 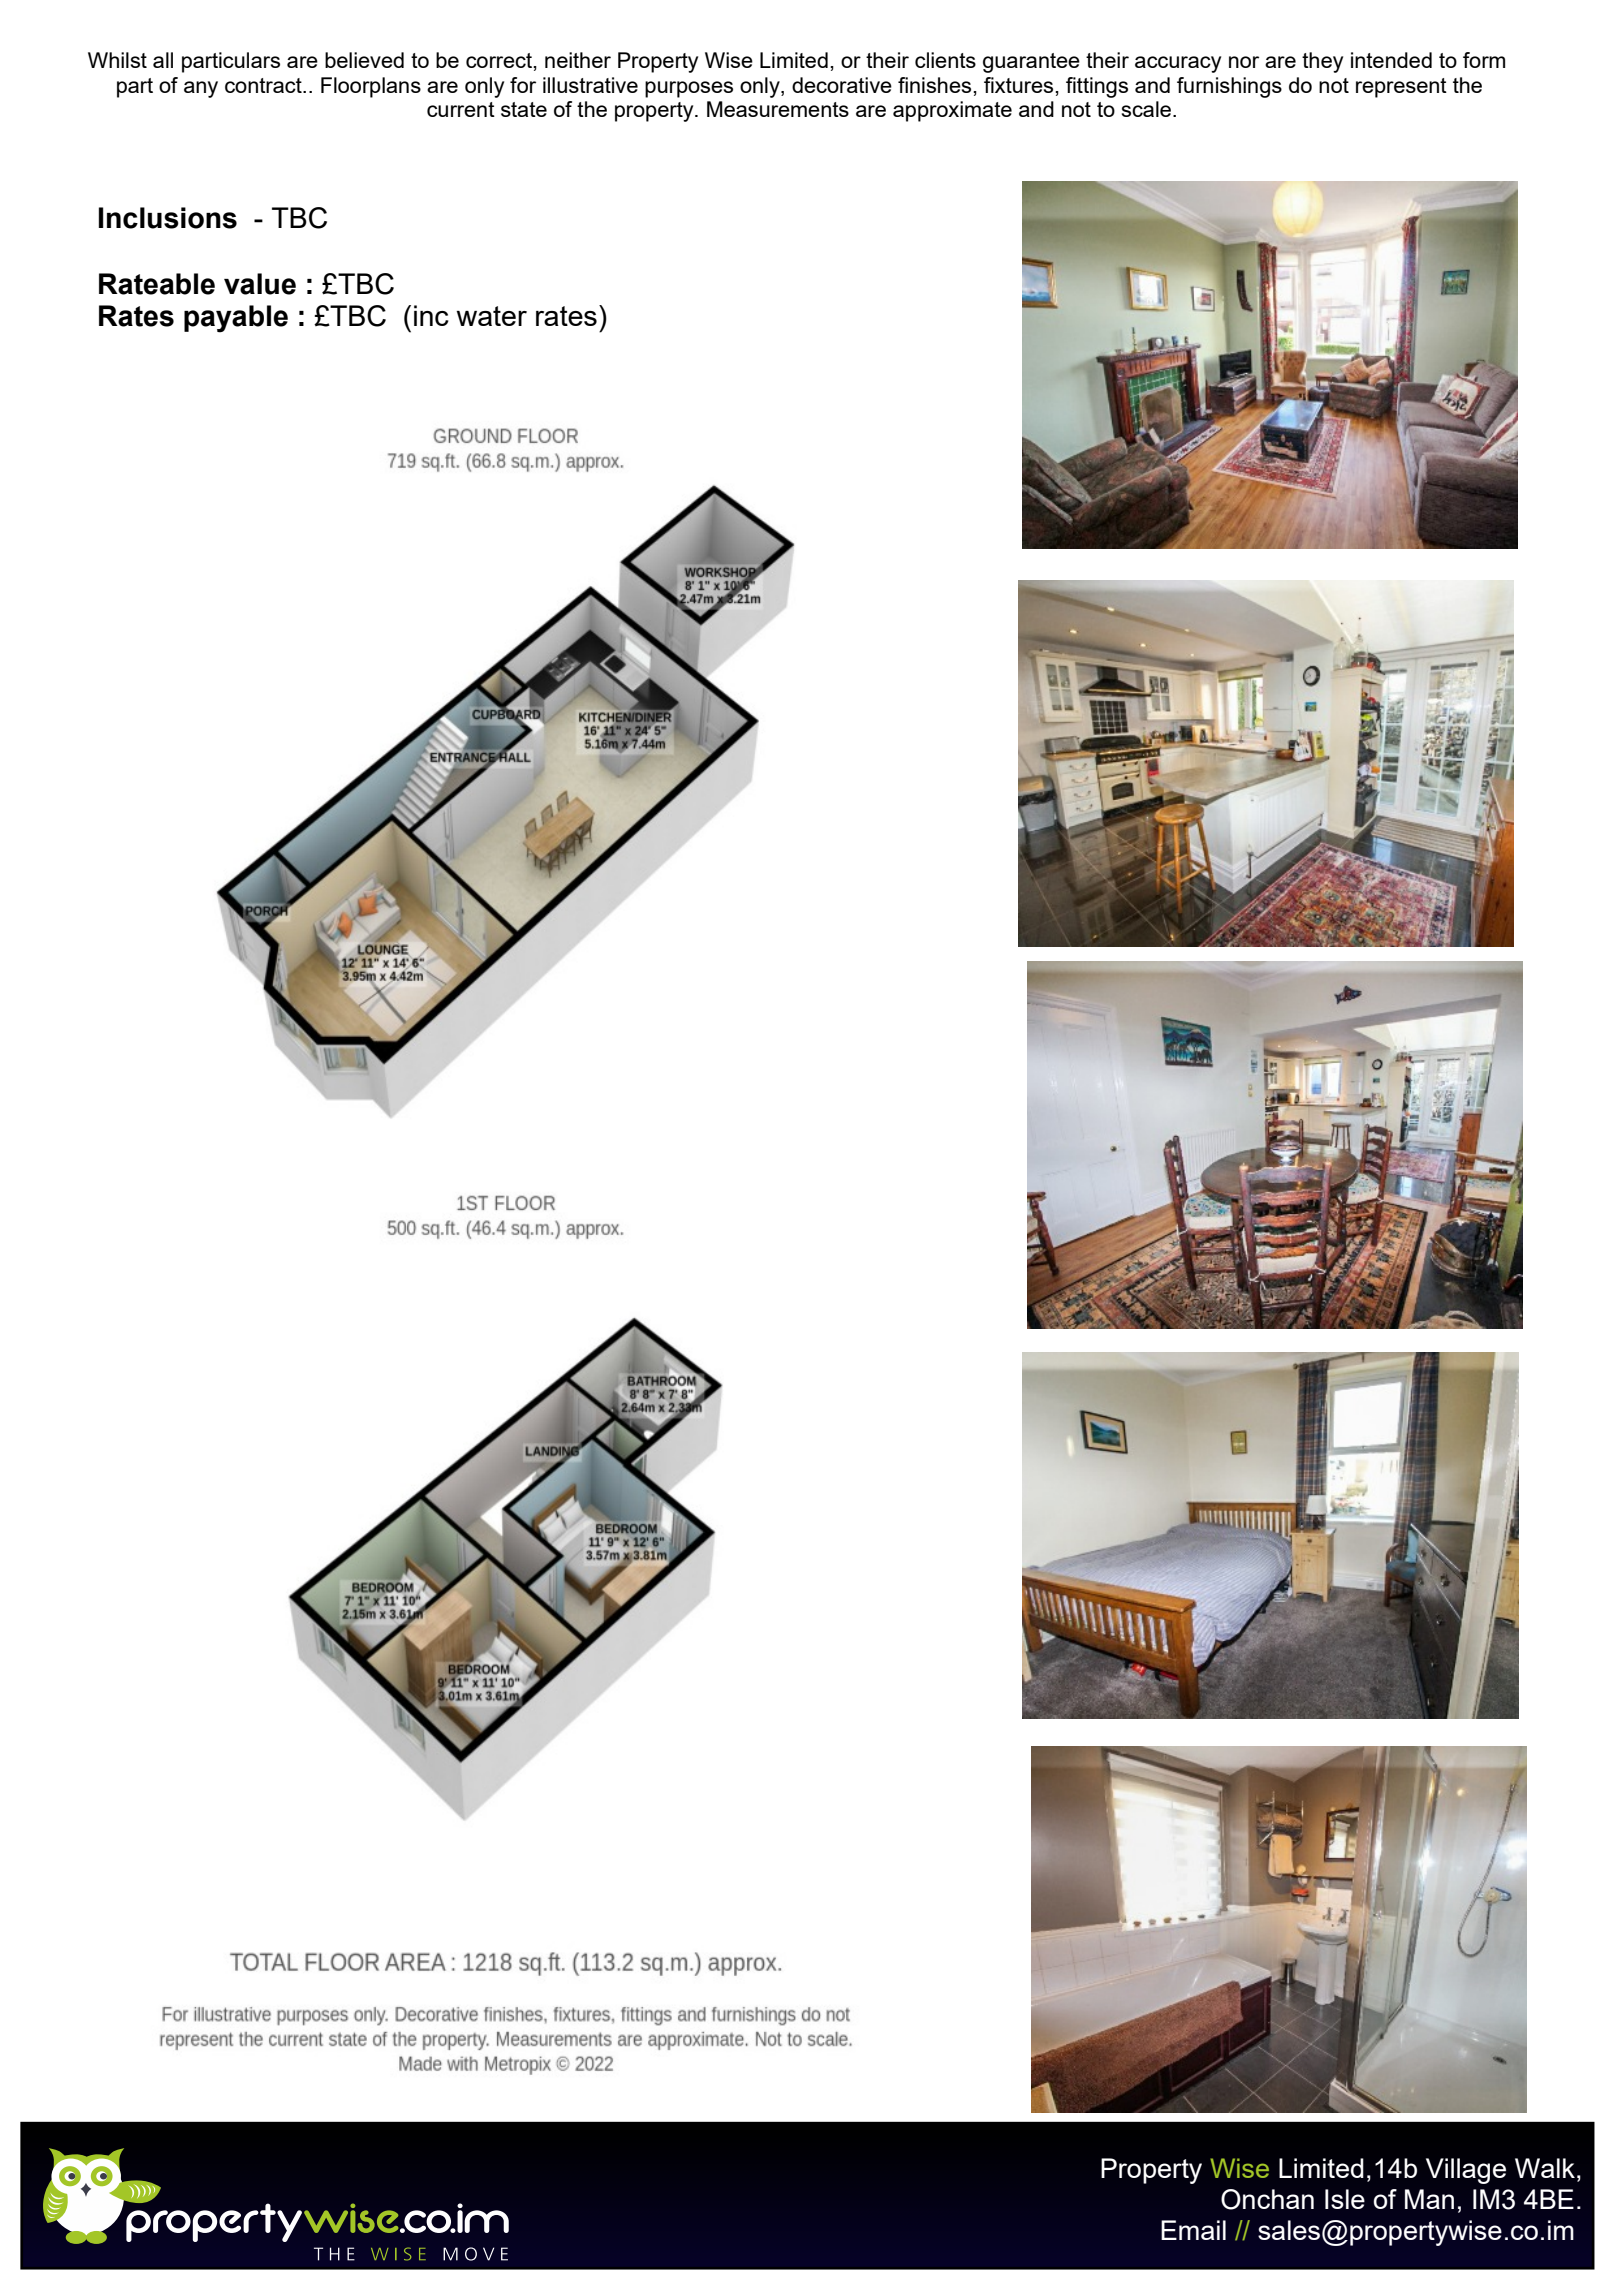 What do you see at coordinates (842, 85) in the page?
I see `decorative` at bounding box center [842, 85].
